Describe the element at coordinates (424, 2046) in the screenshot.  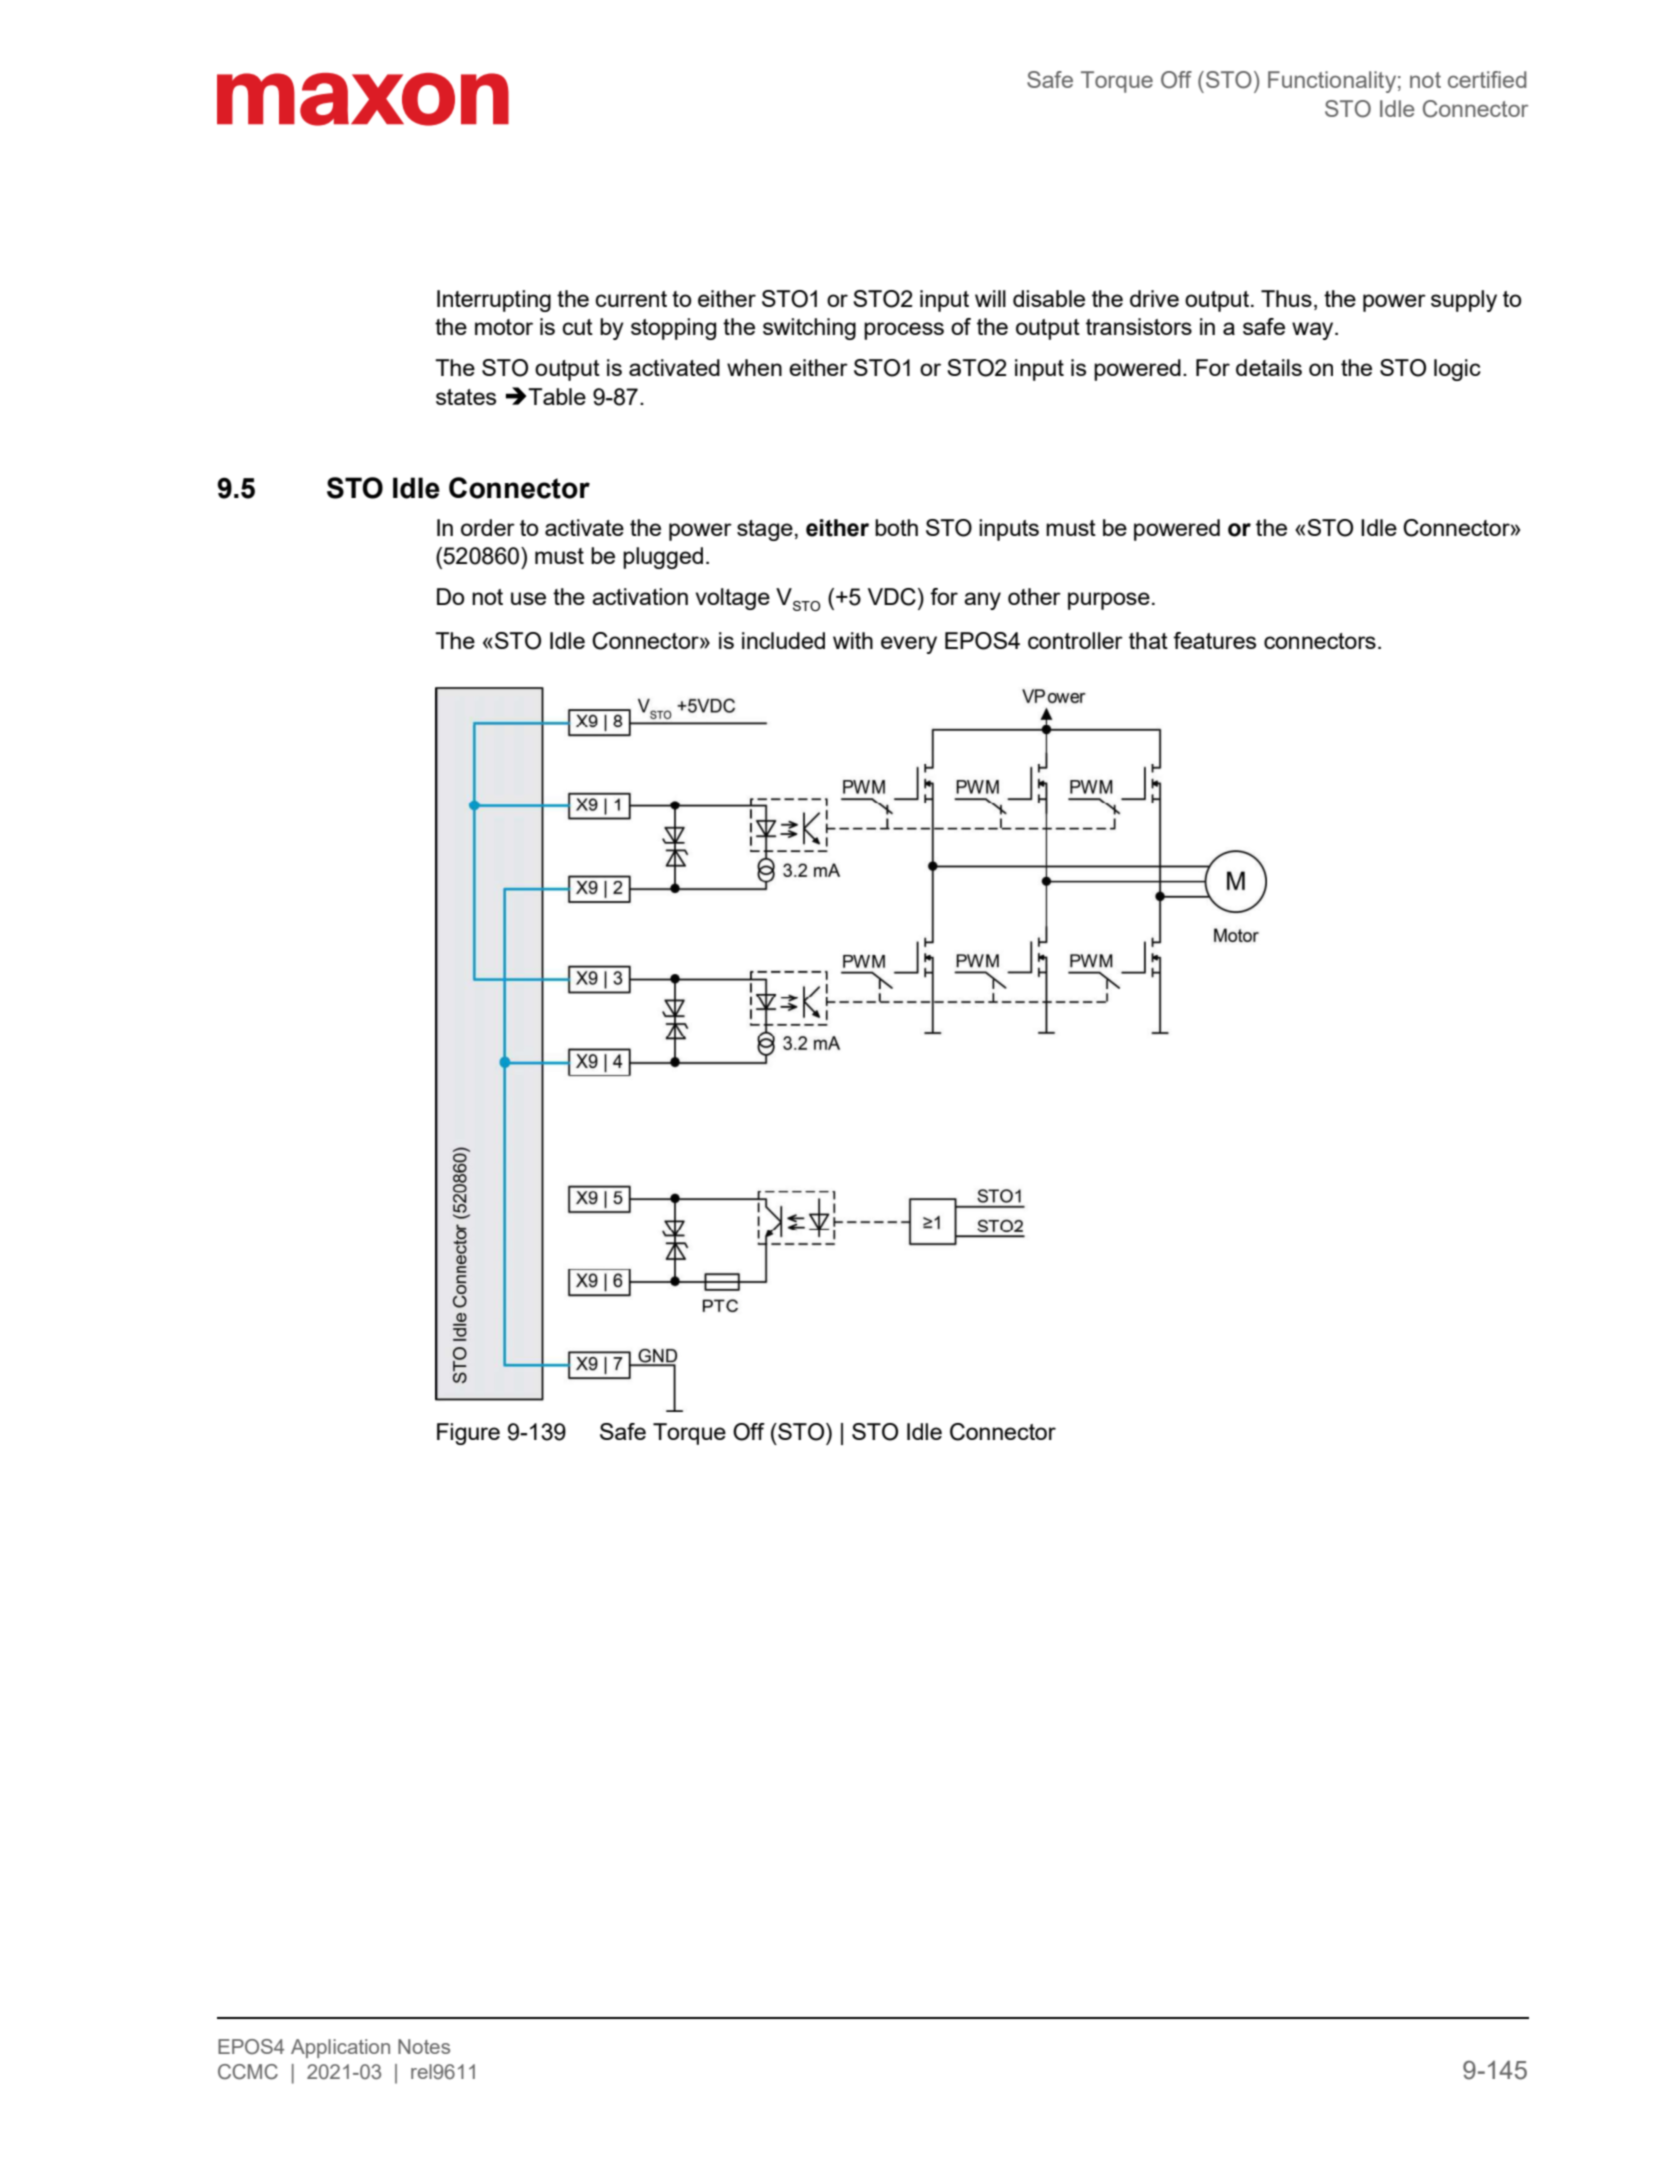
I see `Notes` at that location.
